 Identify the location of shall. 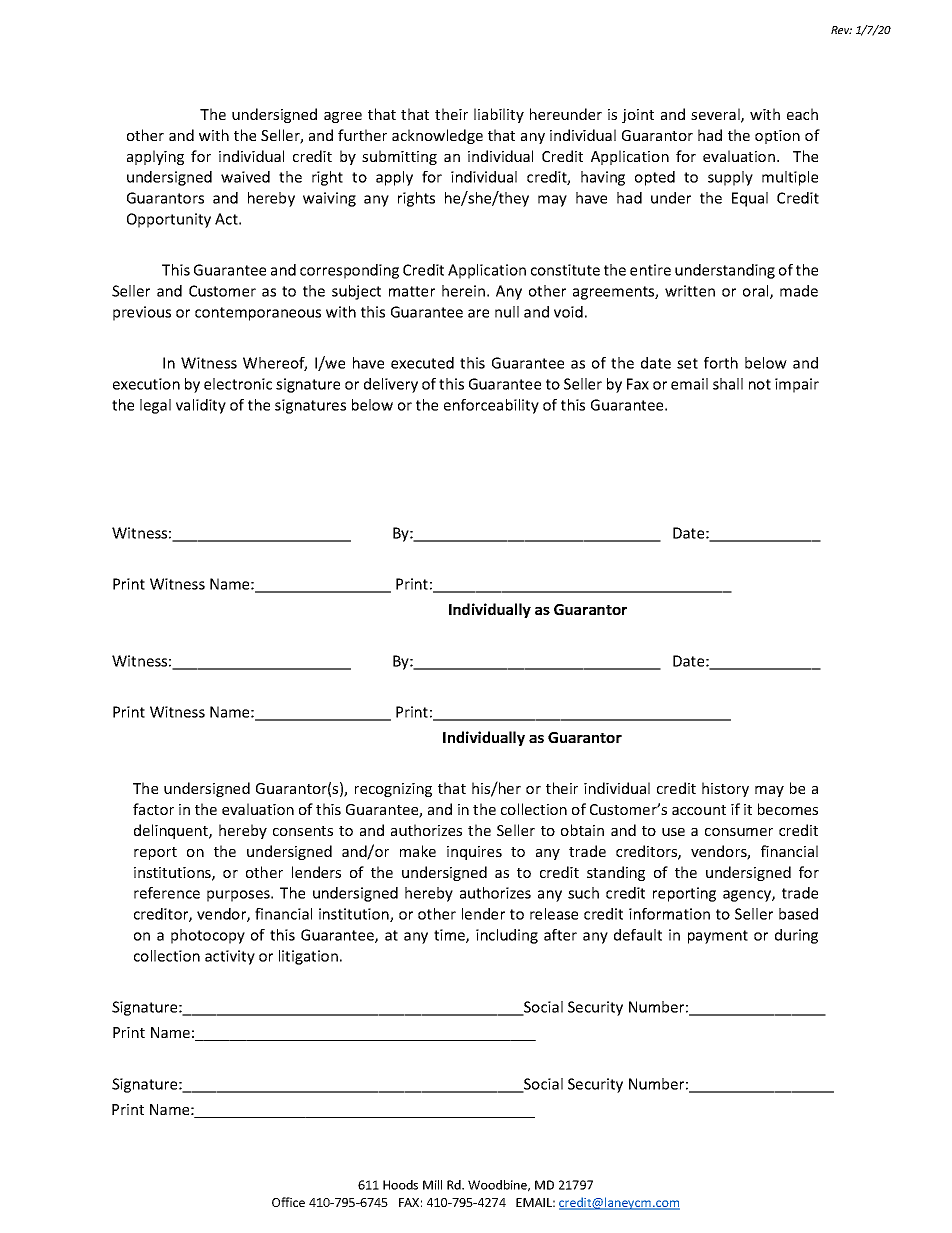
(728, 384).
